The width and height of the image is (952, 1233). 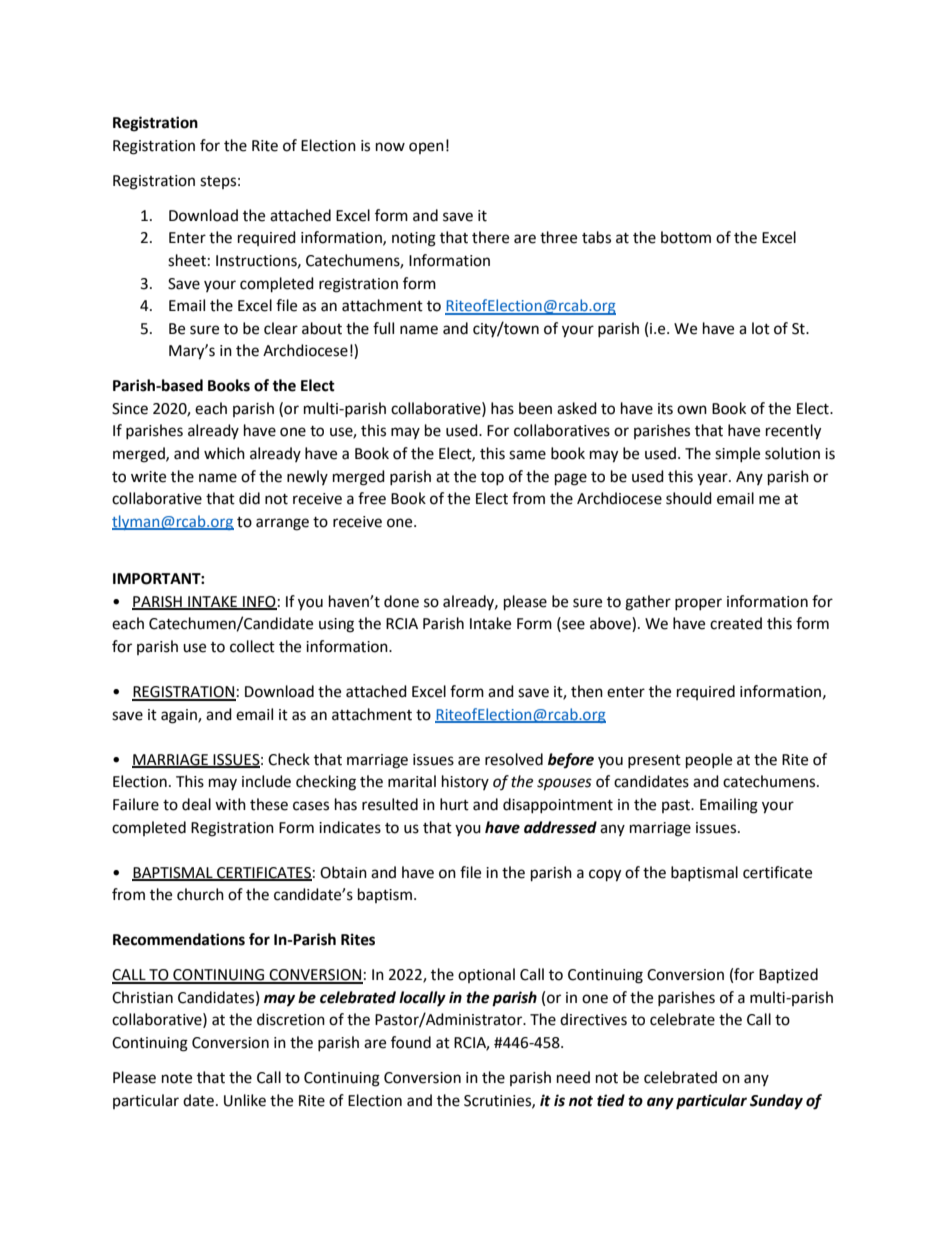 I want to click on lot, so click(x=761, y=328).
